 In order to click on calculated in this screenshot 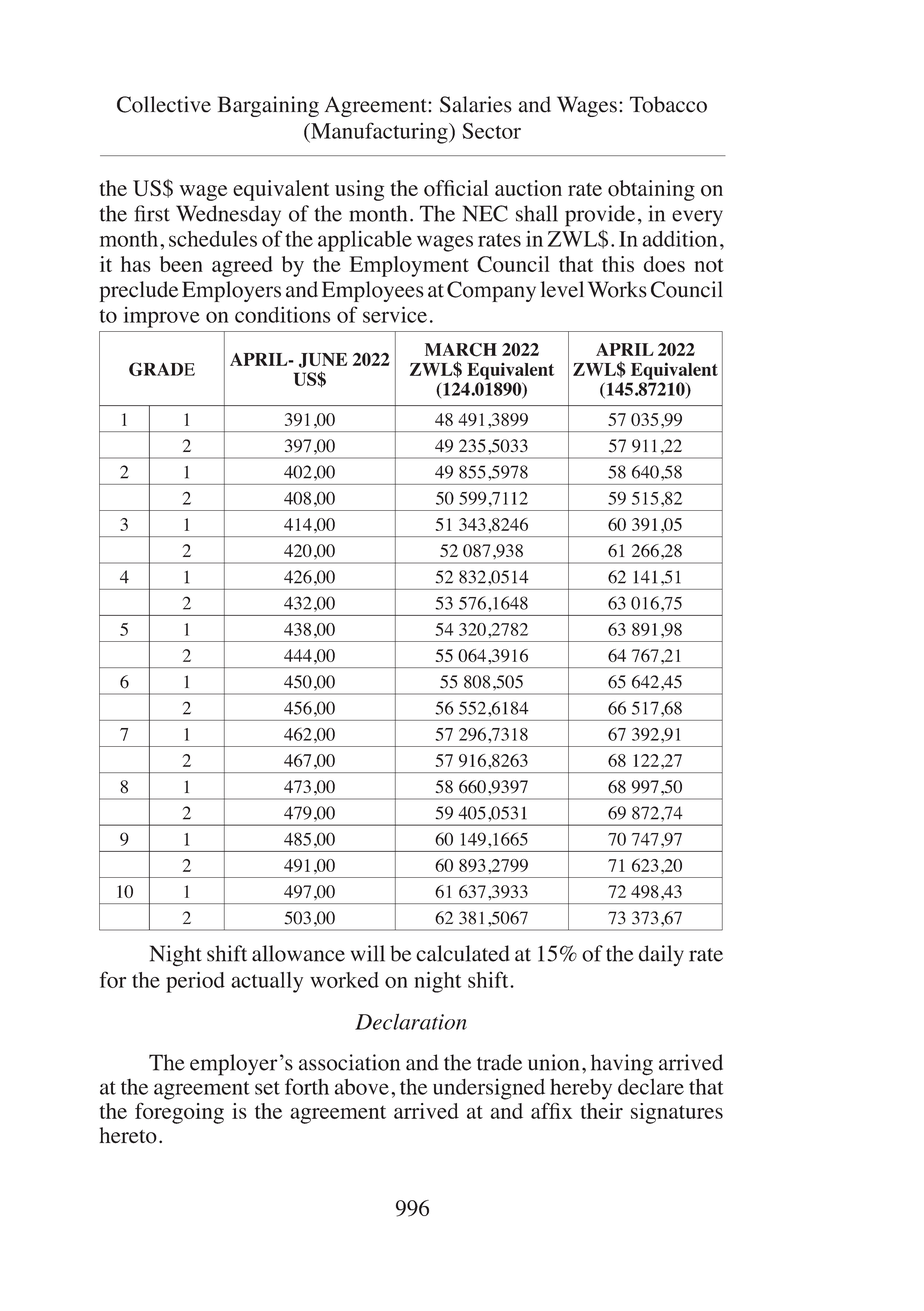, I will do `click(463, 953)`.
